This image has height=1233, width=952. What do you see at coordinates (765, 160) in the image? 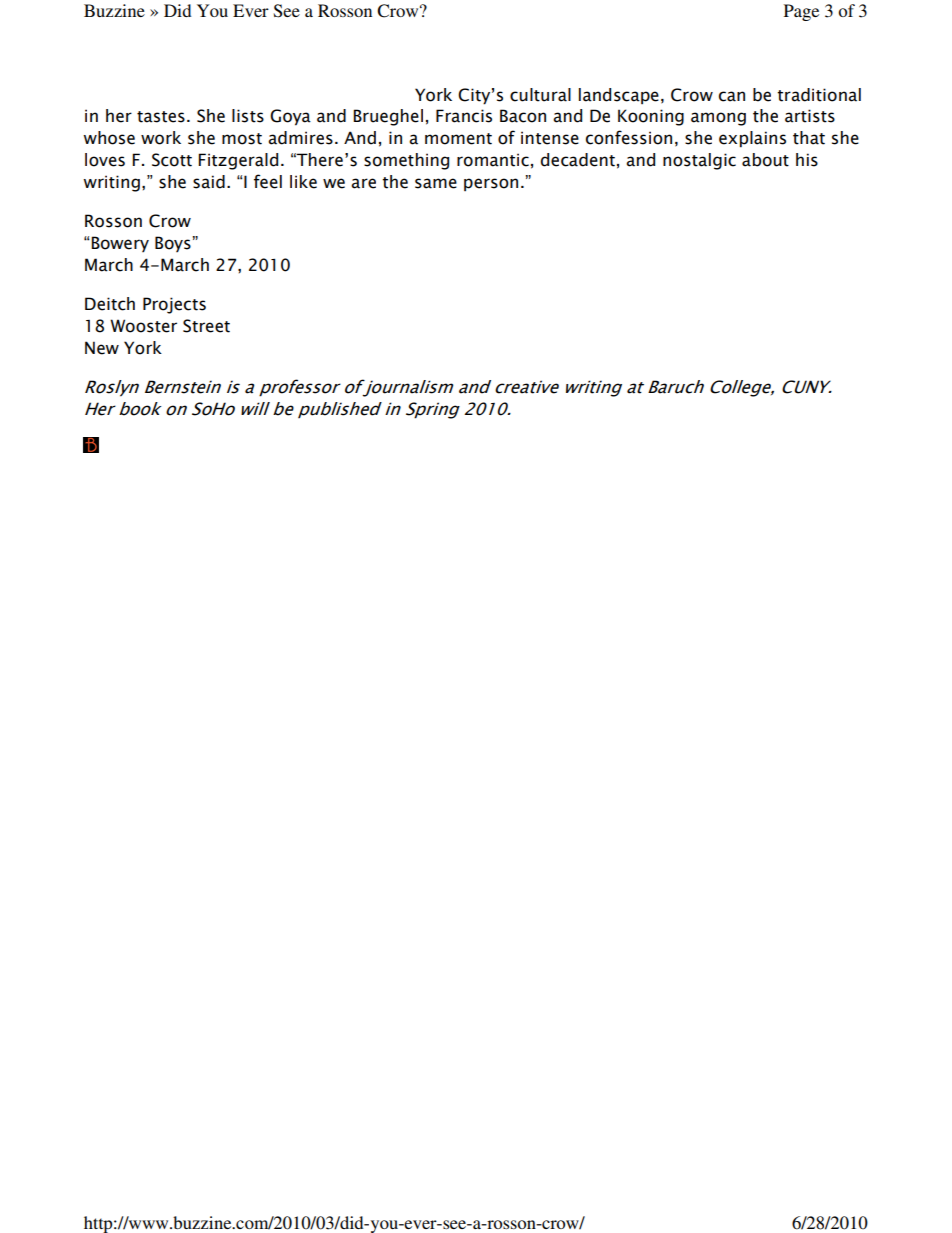
I see `about` at bounding box center [765, 160].
